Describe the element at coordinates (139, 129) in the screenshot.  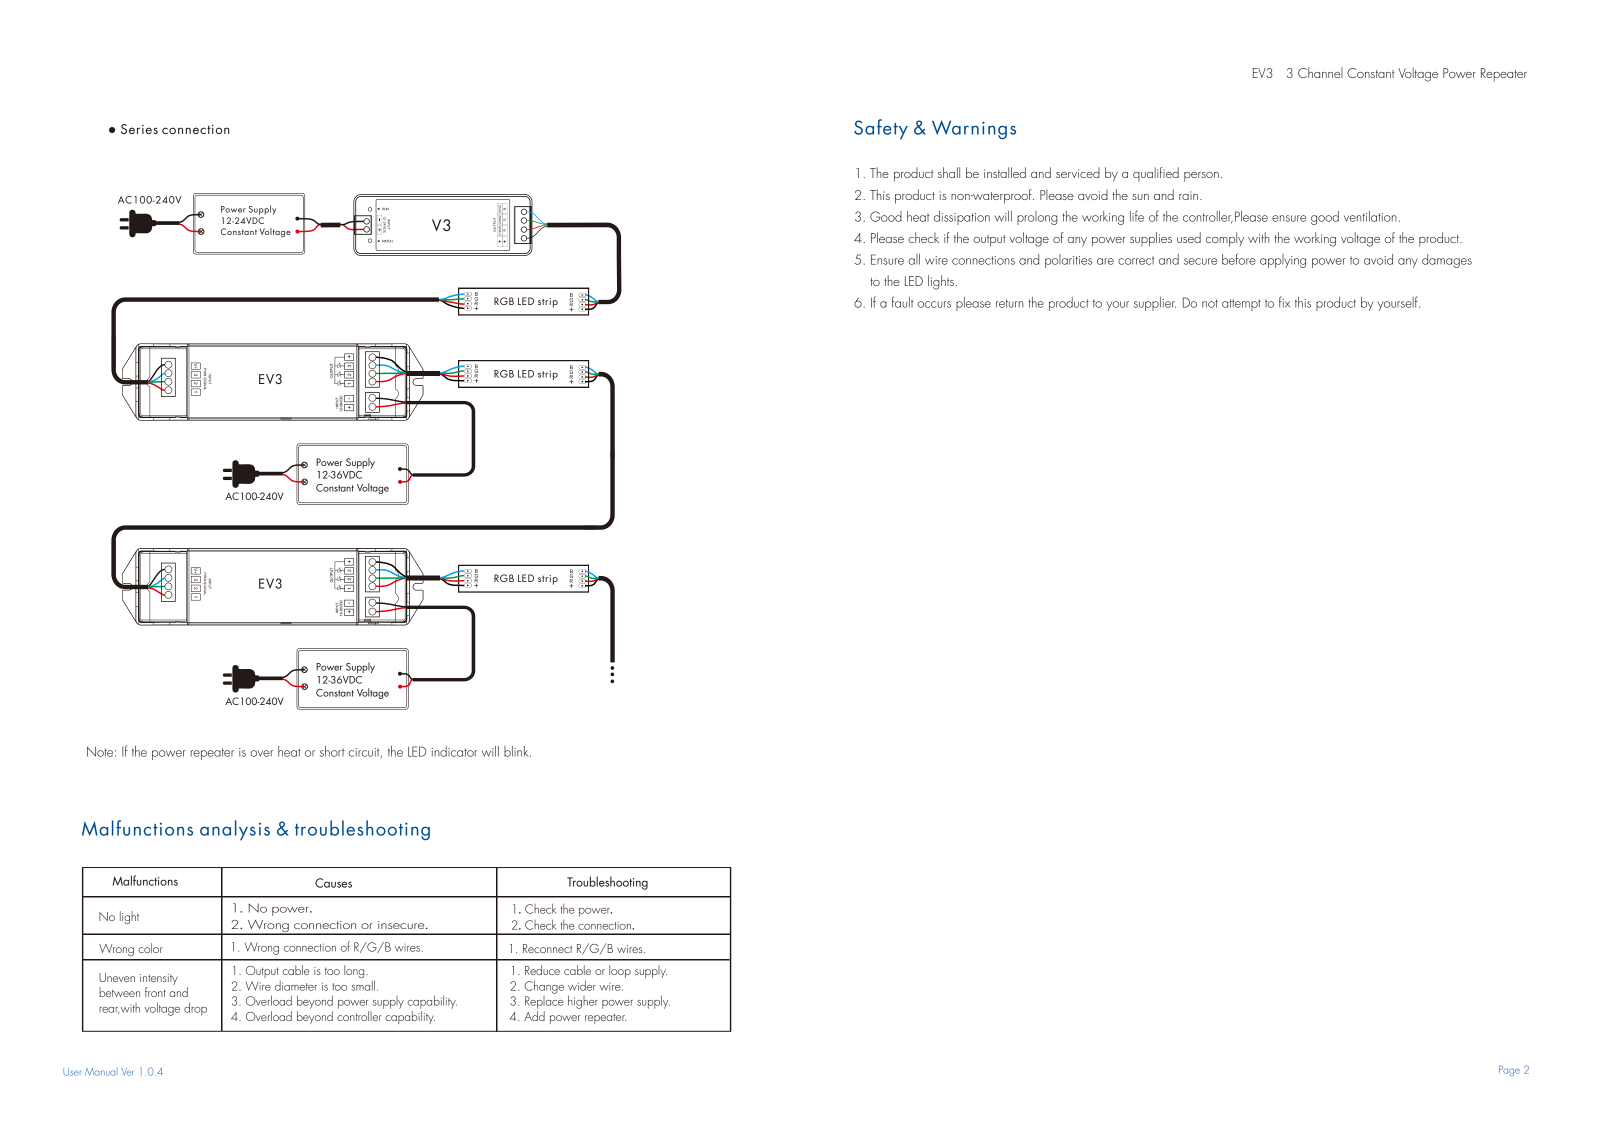
I see `Series` at that location.
